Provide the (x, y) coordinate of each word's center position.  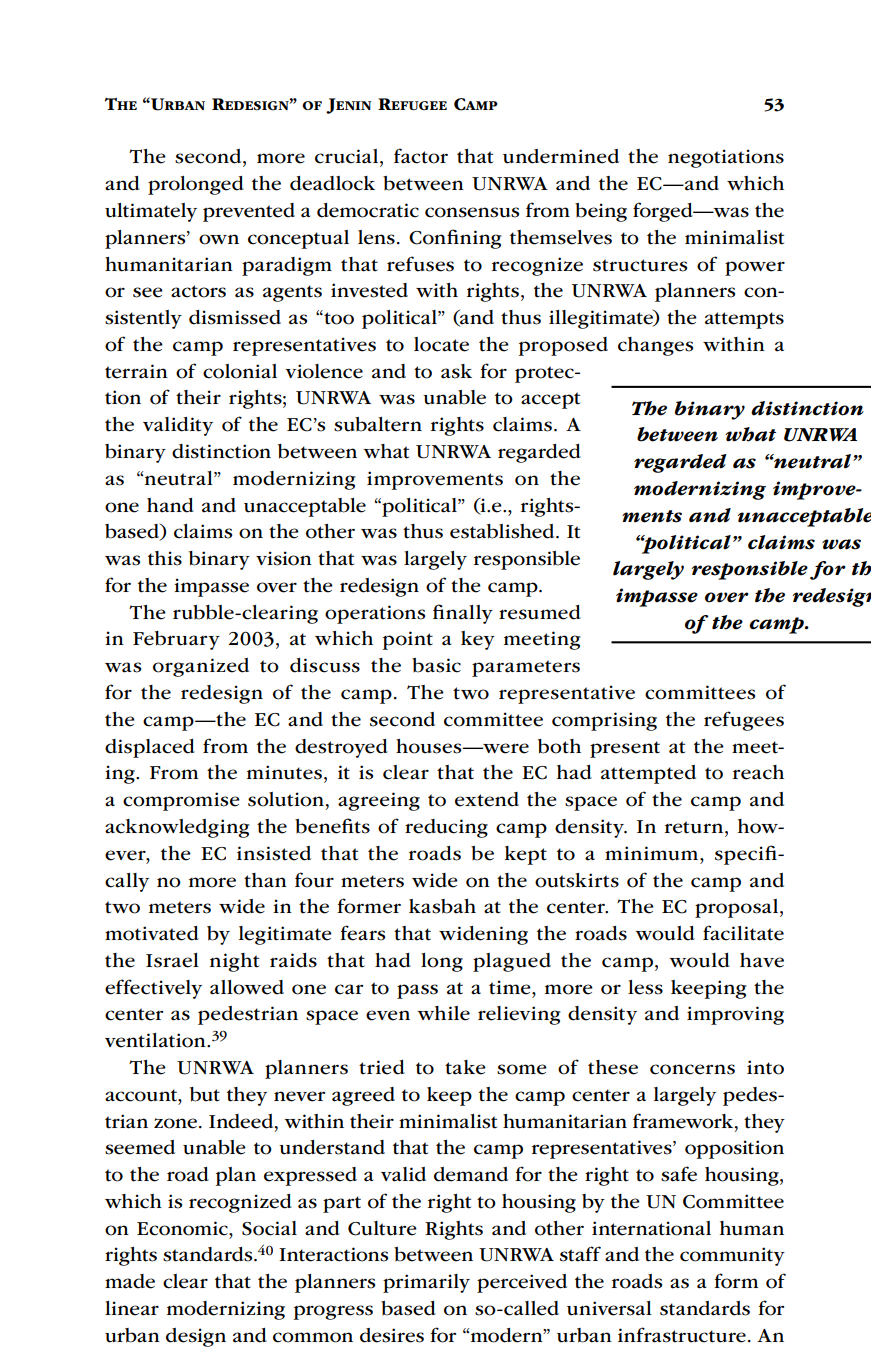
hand (170, 505)
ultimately (151, 212)
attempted (648, 774)
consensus (472, 212)
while (443, 1013)
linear (132, 1308)
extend (487, 799)
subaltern (378, 424)
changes (655, 346)
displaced (150, 748)
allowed (247, 987)
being (601, 212)
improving (735, 1015)
